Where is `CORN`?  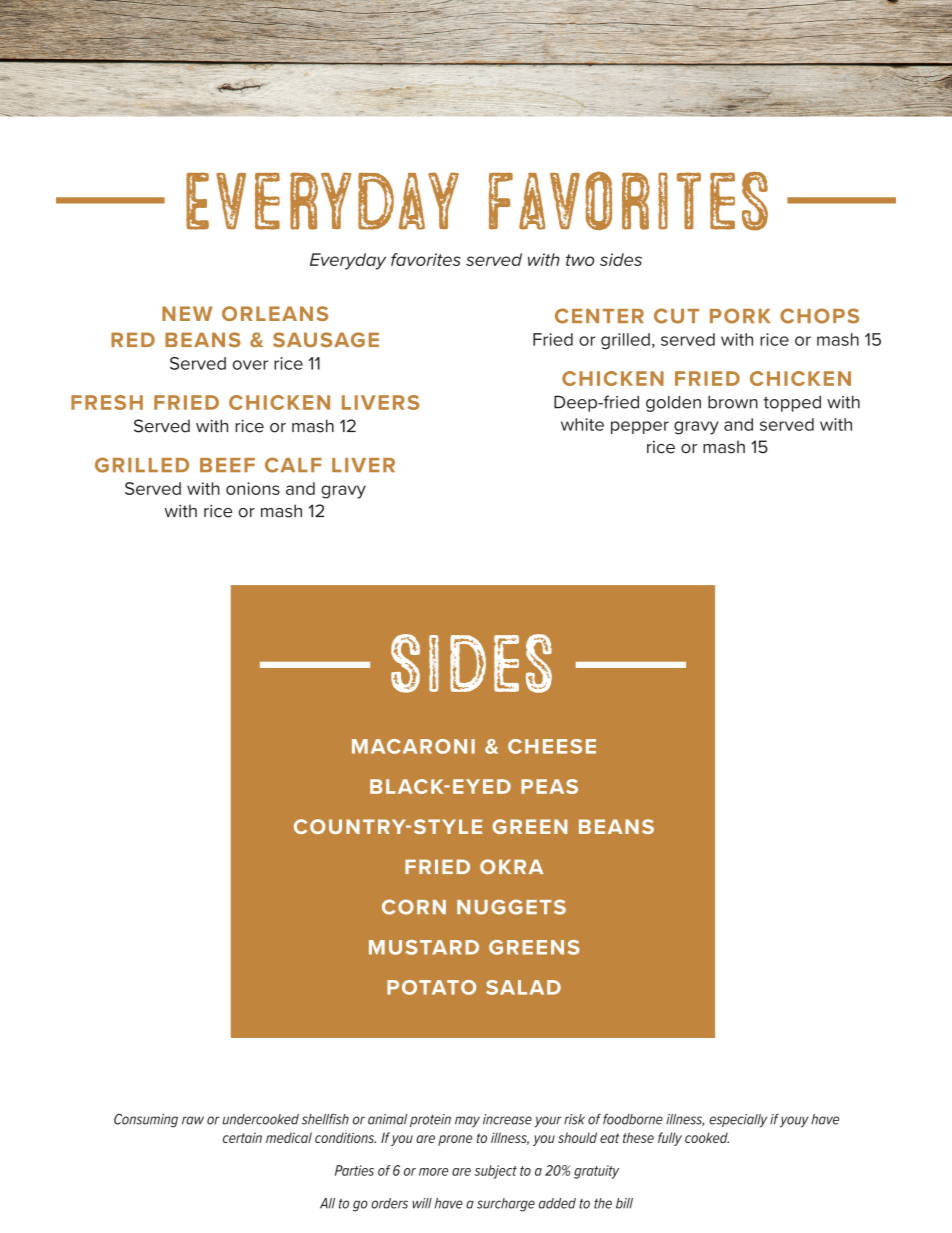 CORN is located at coordinates (414, 907).
